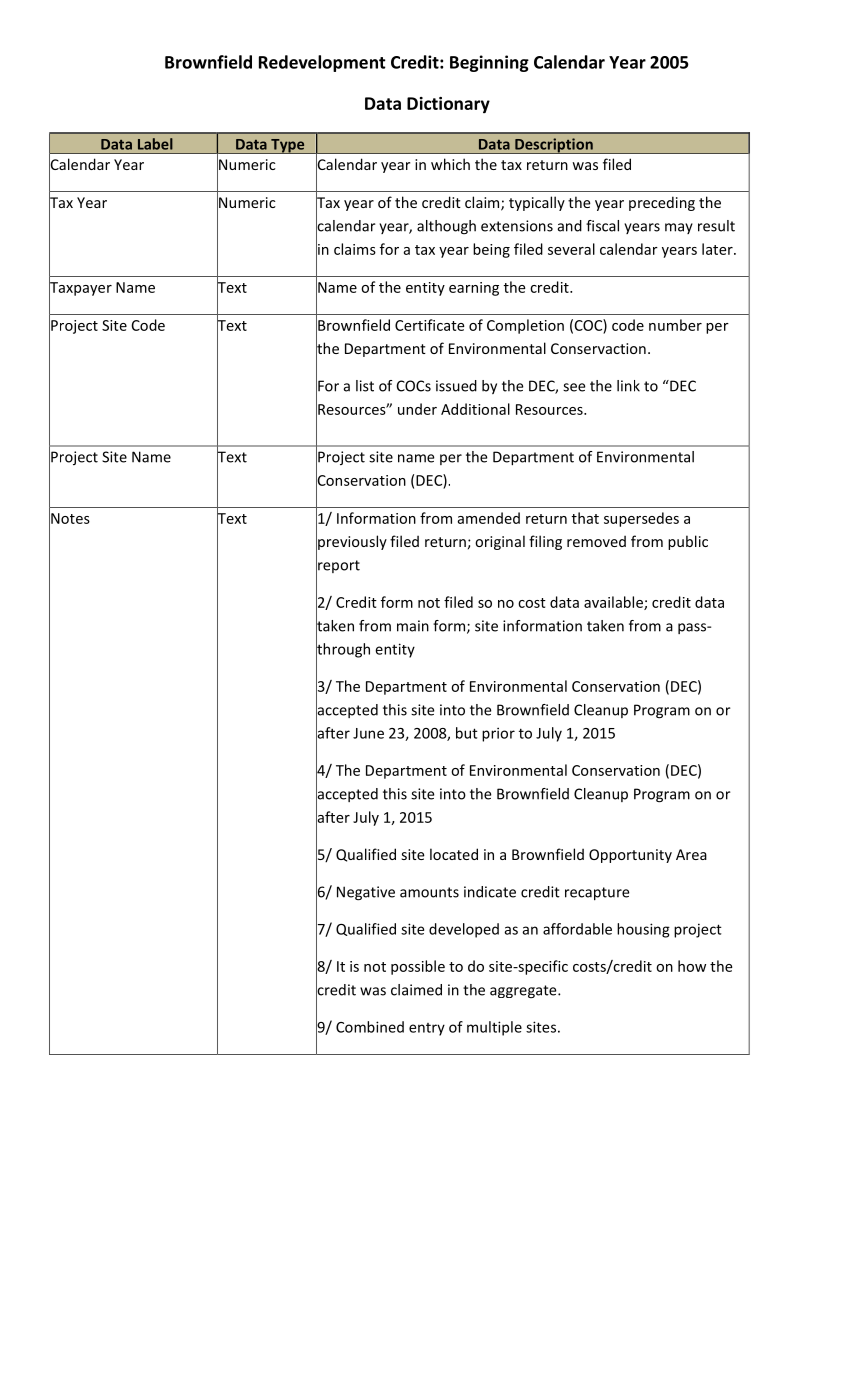 The width and height of the screenshot is (849, 1400). I want to click on Certificate, so click(430, 325).
